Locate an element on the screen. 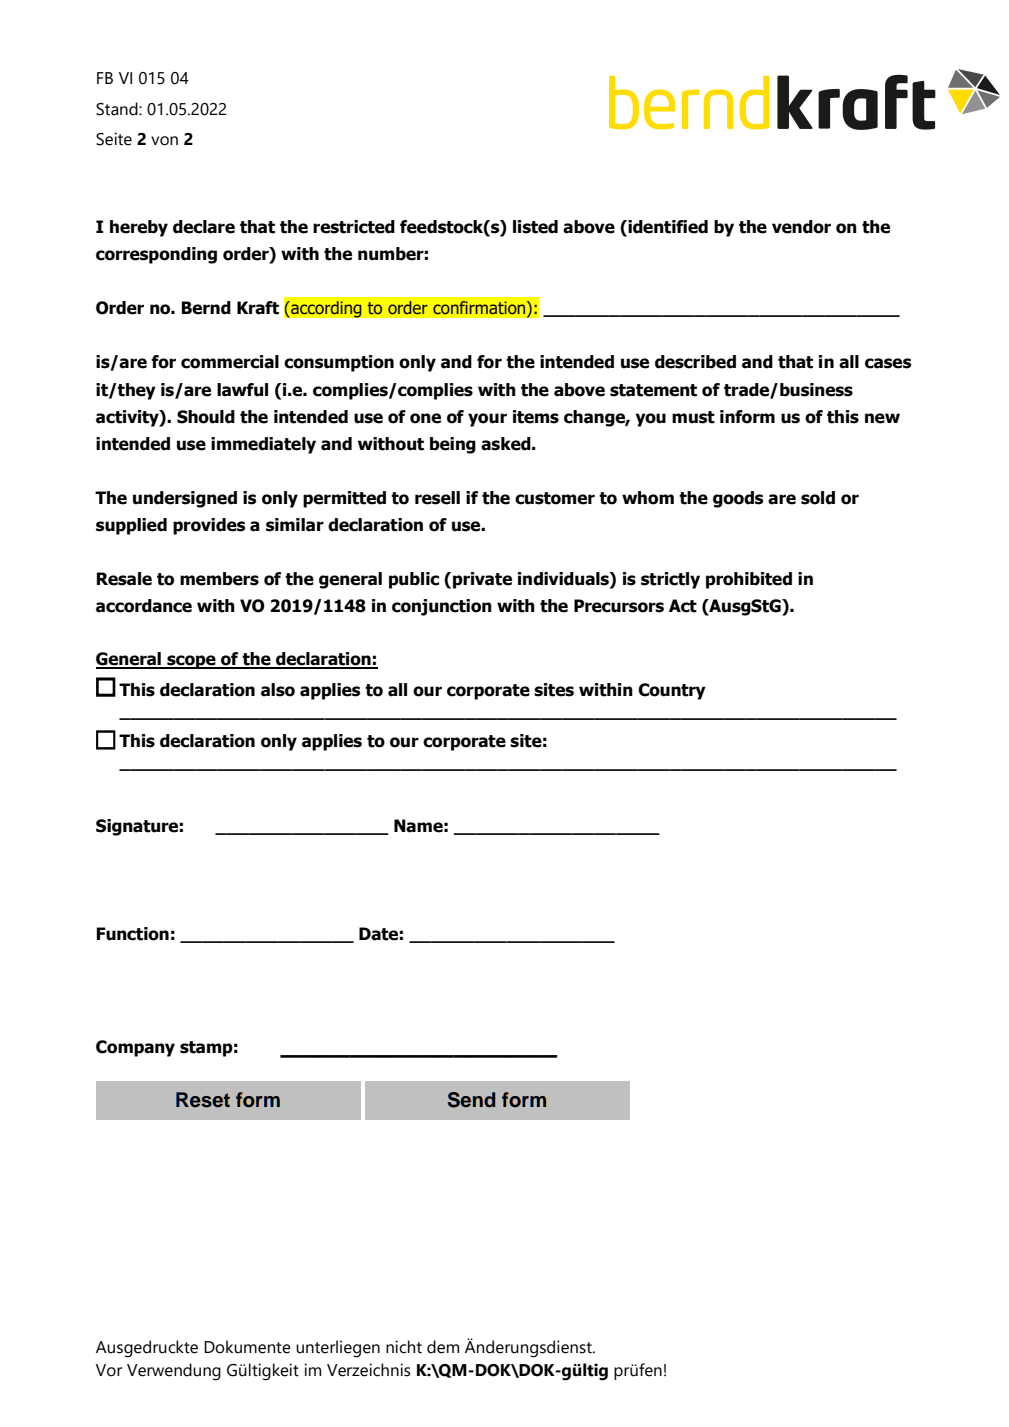 Image resolution: width=1009 pixels, height=1427 pixels. vendor is located at coordinates (801, 227).
